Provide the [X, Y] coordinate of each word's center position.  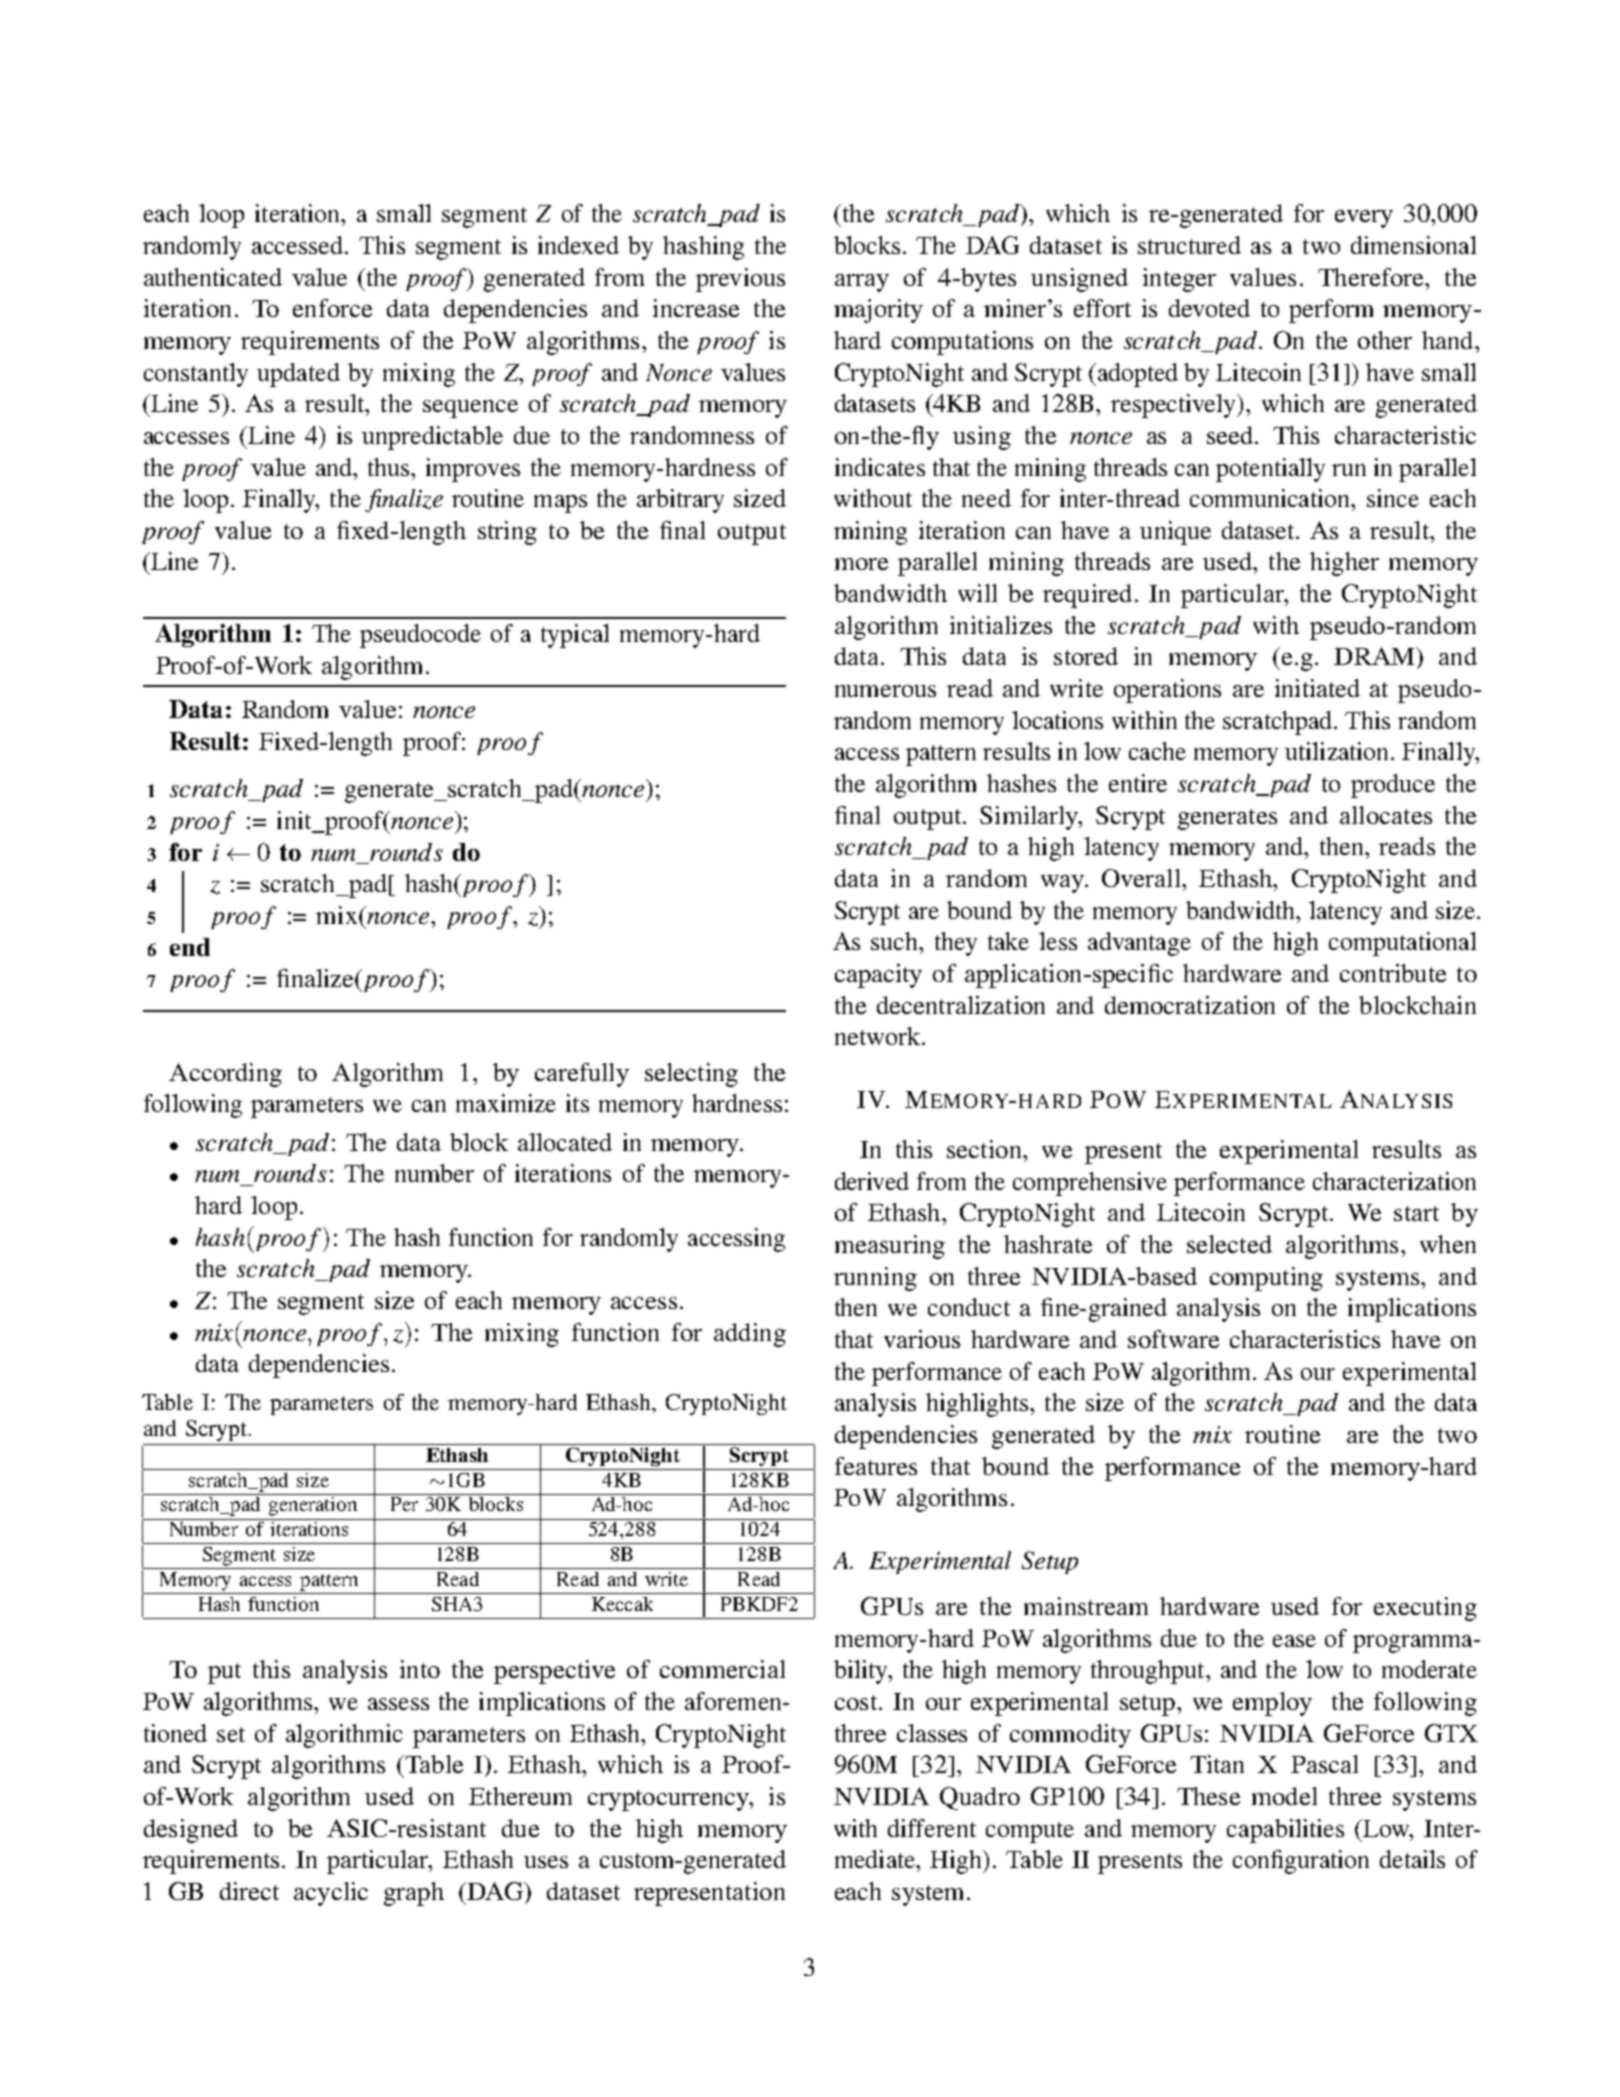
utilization [1338, 751]
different [932, 1828]
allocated [565, 1142]
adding [750, 1335]
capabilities [1285, 1831]
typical [575, 636]
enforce [332, 308]
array [862, 283]
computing [1266, 1279]
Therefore [1372, 277]
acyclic [331, 1894]
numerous [885, 691]
